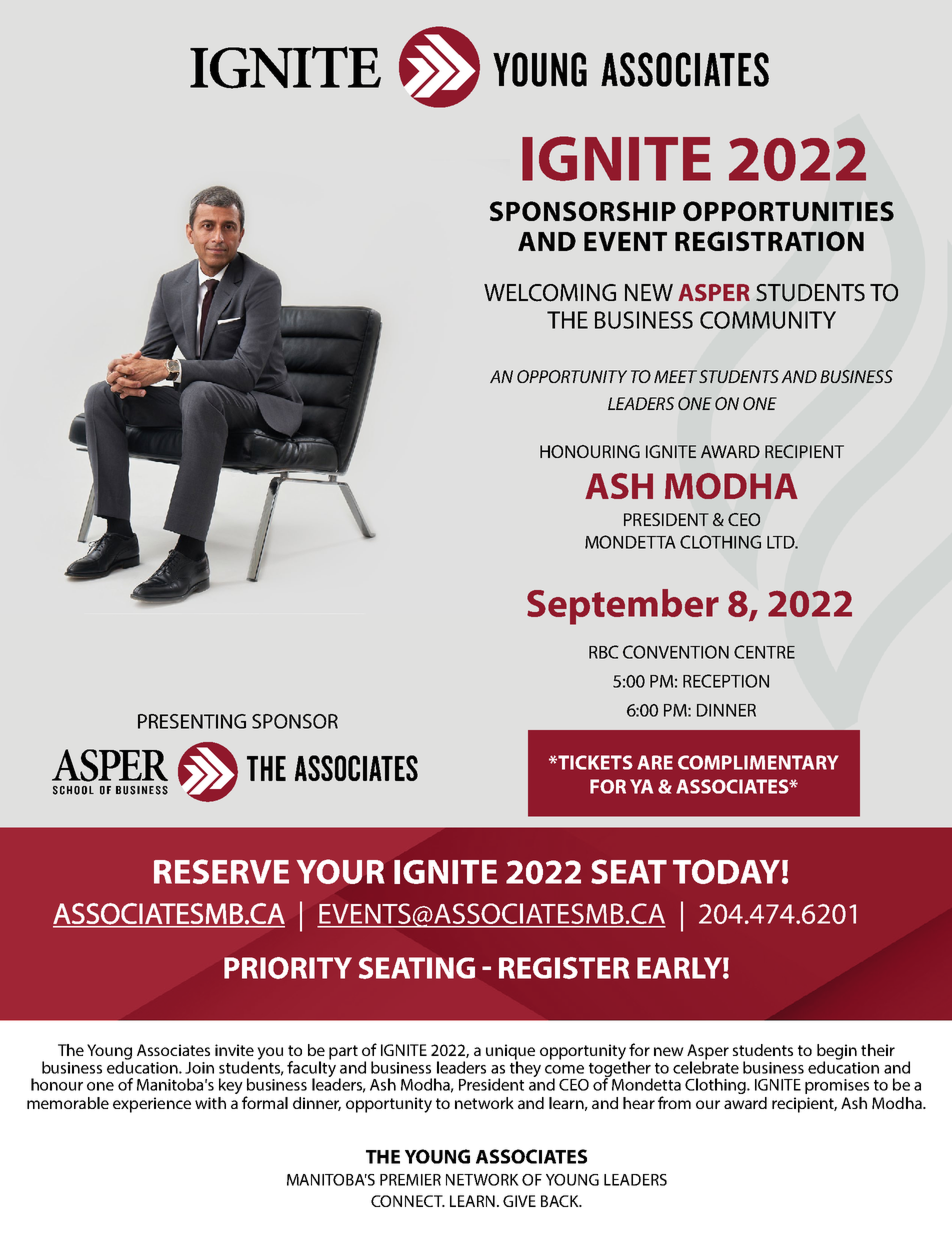 Image resolution: width=952 pixels, height=1233 pixels. I want to click on REGISTER, so click(564, 968).
